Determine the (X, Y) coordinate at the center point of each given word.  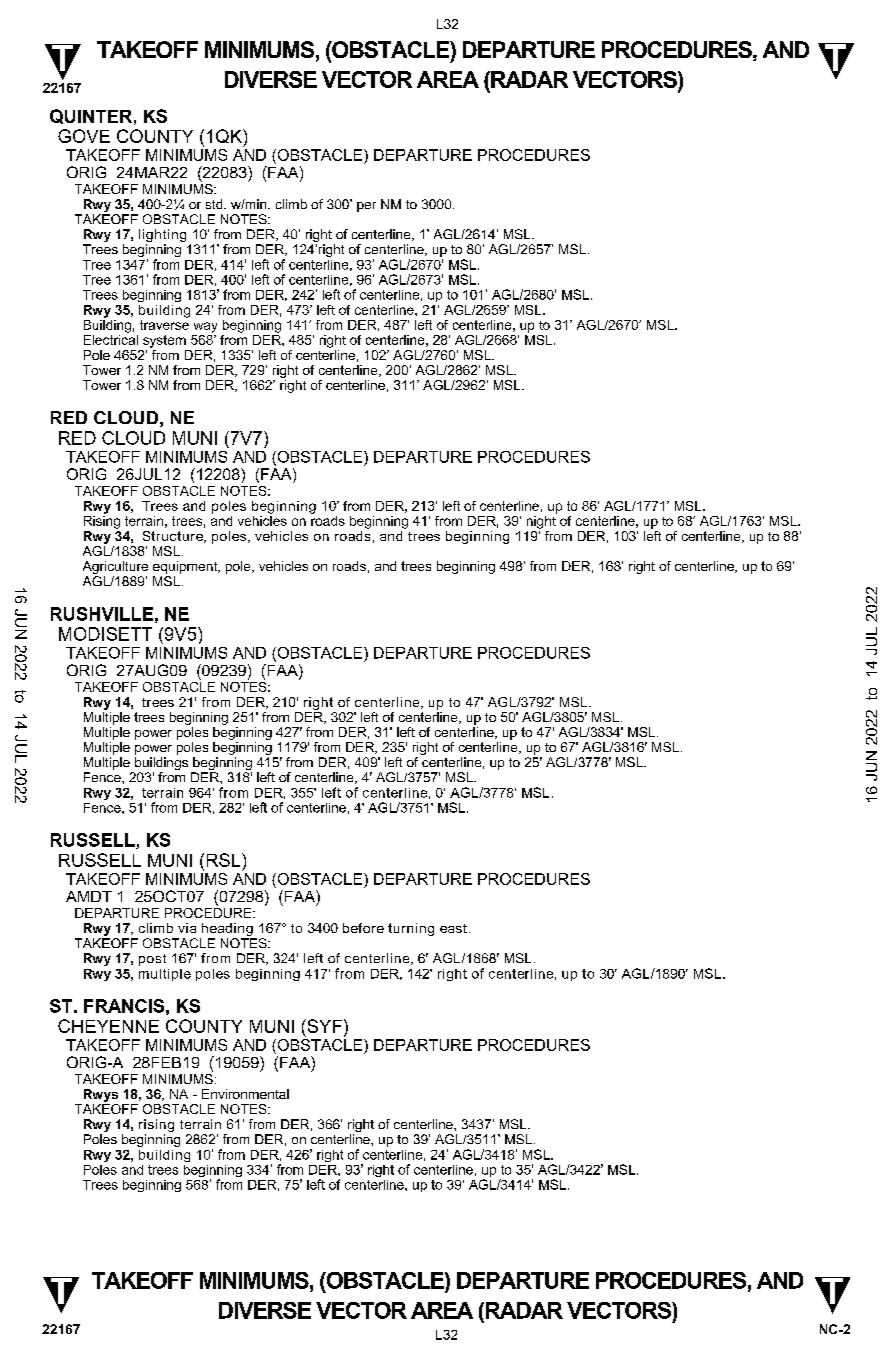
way (205, 327)
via (187, 928)
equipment (186, 567)
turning (411, 929)
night (542, 521)
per (366, 207)
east (453, 928)
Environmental (245, 1094)
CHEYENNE (108, 1026)
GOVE (84, 136)
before (363, 928)
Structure (174, 537)
